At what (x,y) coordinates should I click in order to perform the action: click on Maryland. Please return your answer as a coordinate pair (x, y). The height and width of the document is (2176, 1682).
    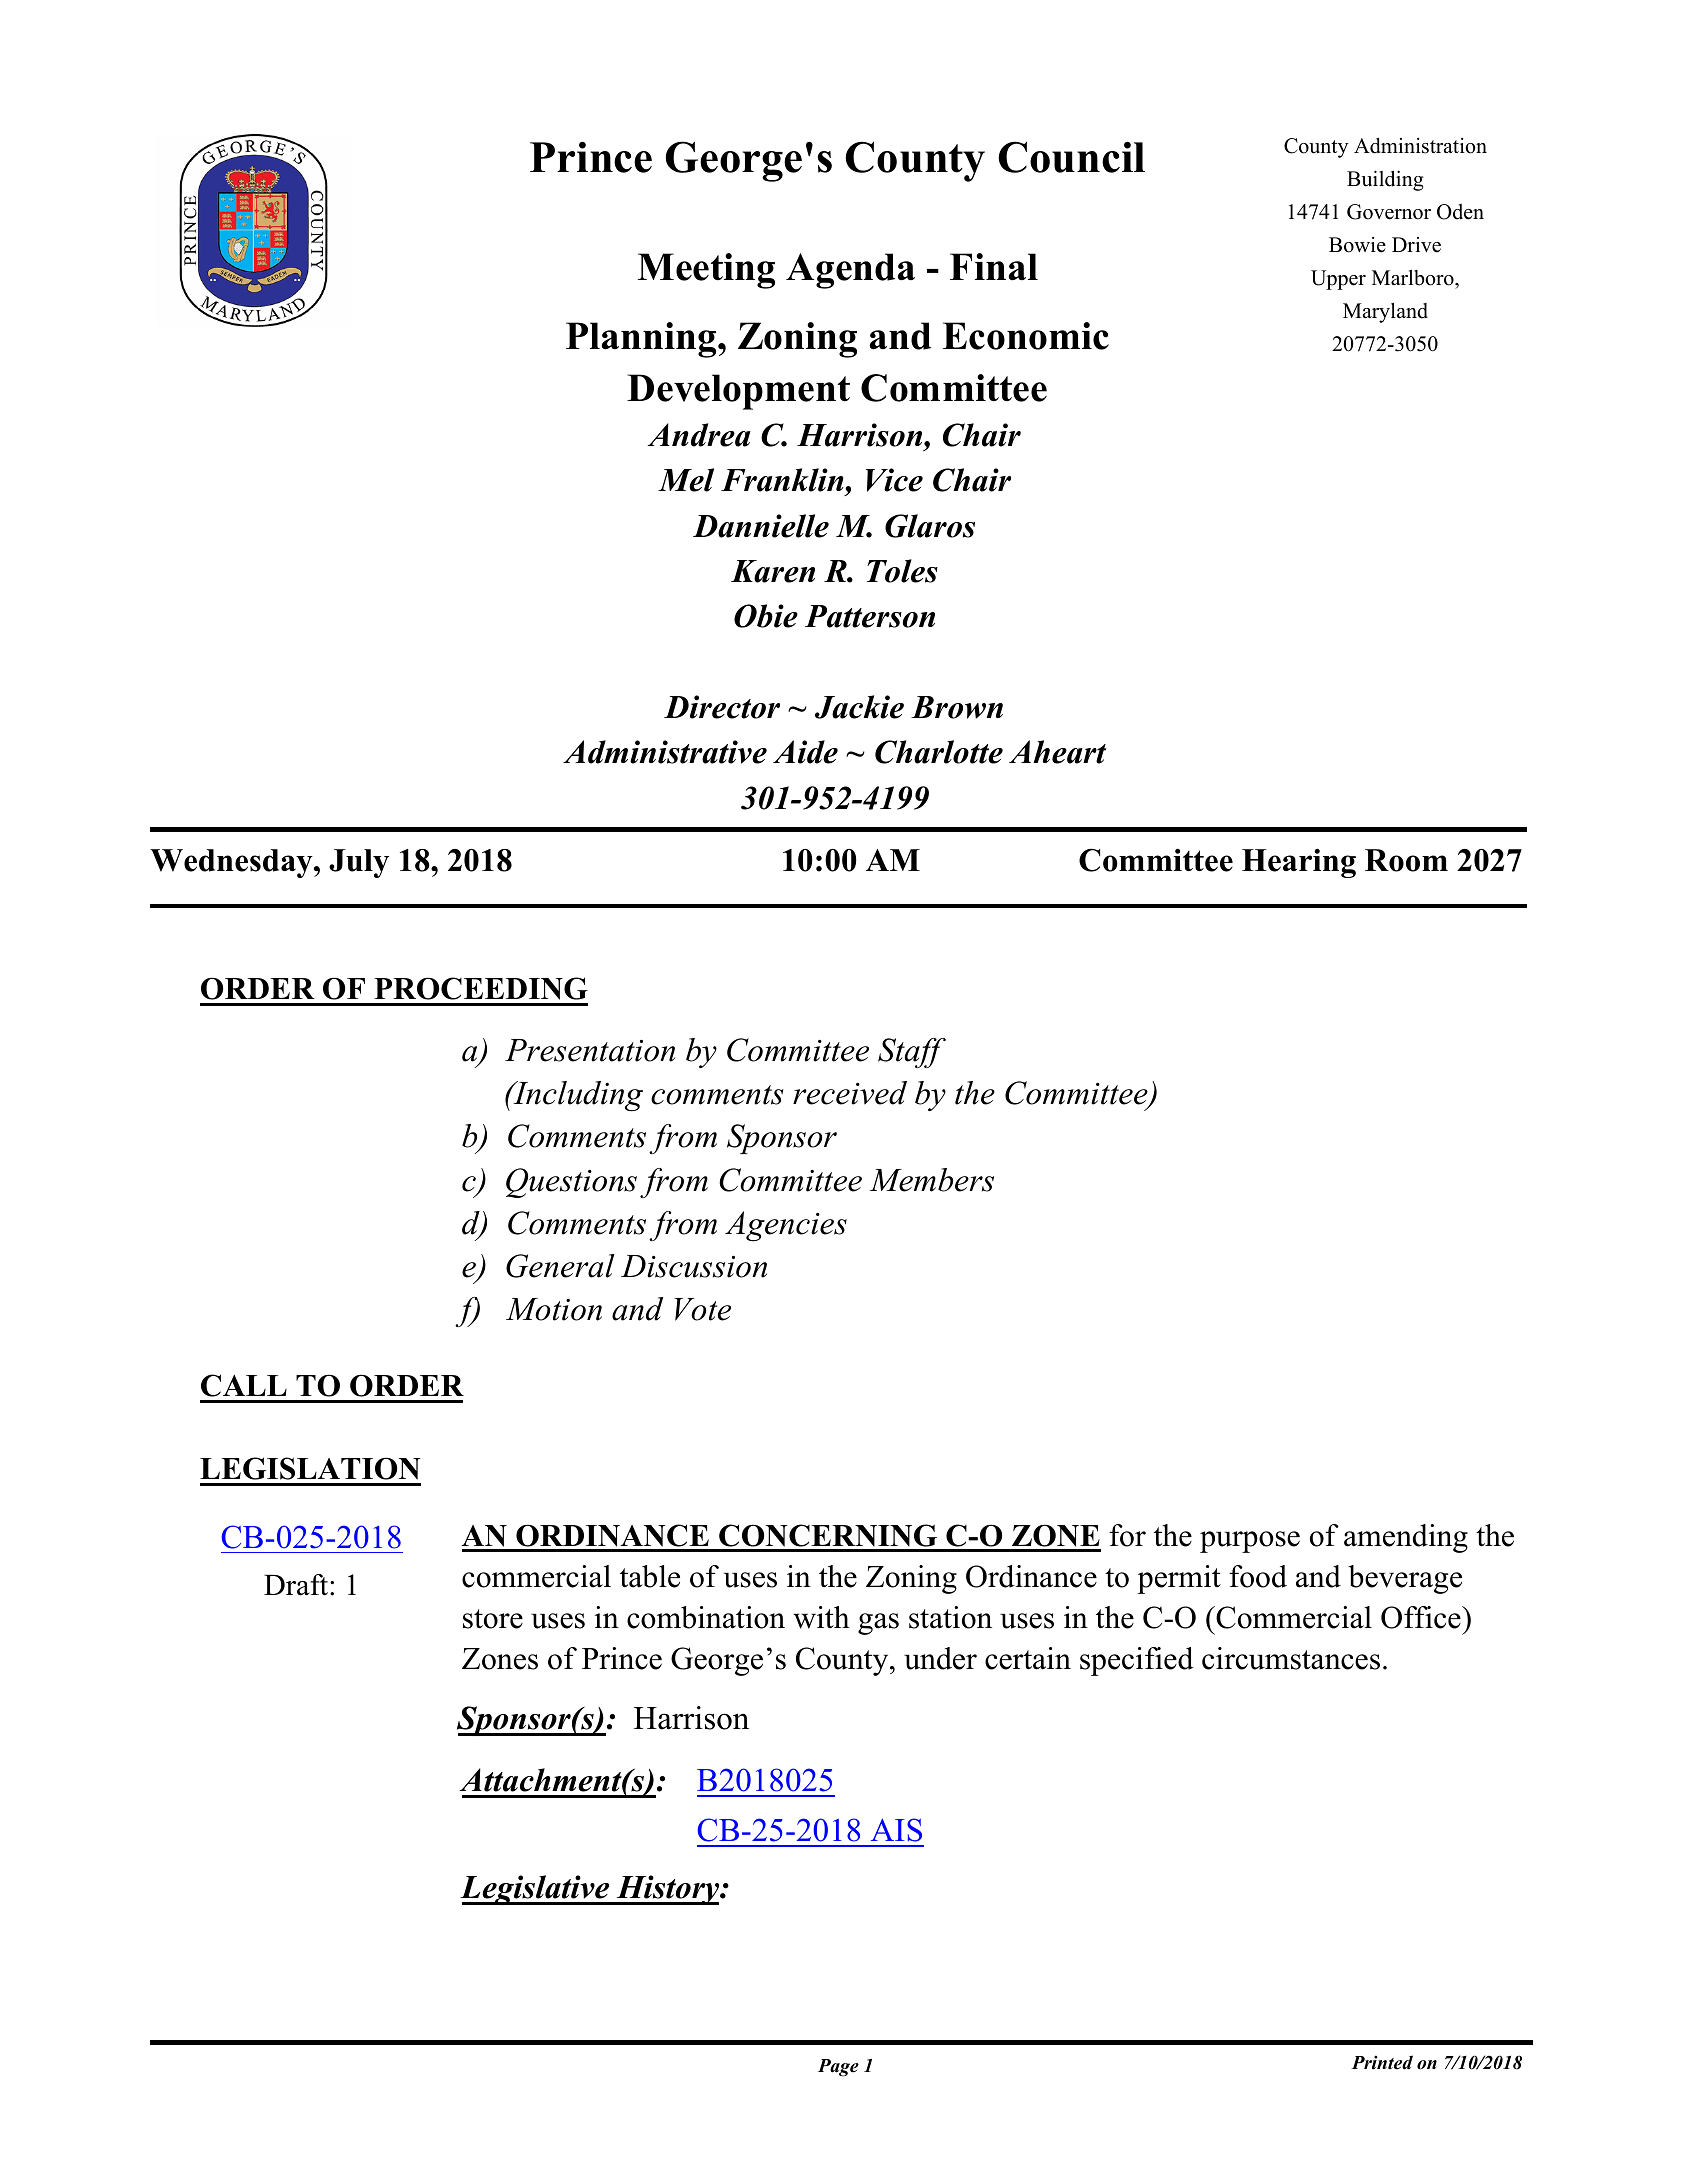
    Looking at the image, I should click on (1385, 312).
